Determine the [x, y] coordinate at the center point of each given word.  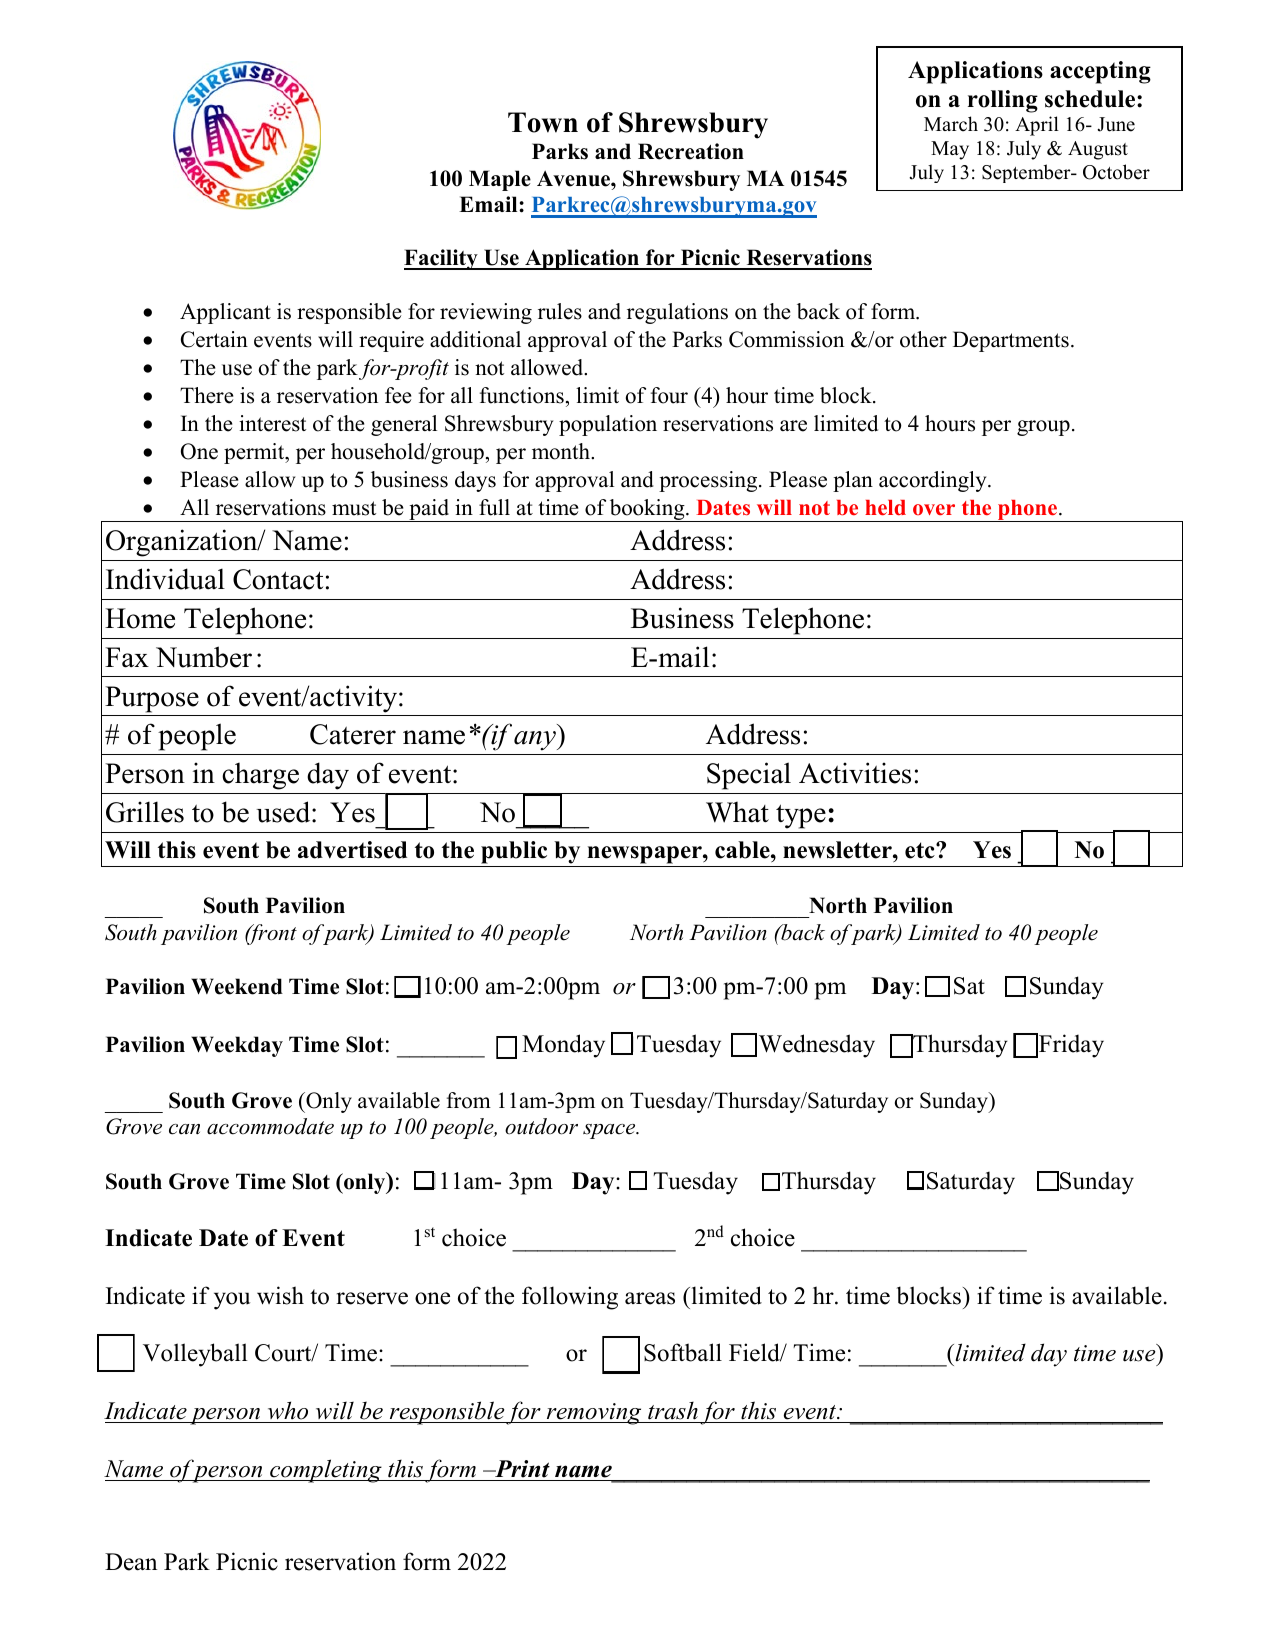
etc [921, 850]
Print [521, 1469]
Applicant [225, 313]
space [610, 1131]
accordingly [934, 481]
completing [326, 1471]
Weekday [237, 1046]
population [608, 425]
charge [260, 776]
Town [543, 122]
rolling [1003, 101]
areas [650, 1298]
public [514, 852]
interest [272, 423]
